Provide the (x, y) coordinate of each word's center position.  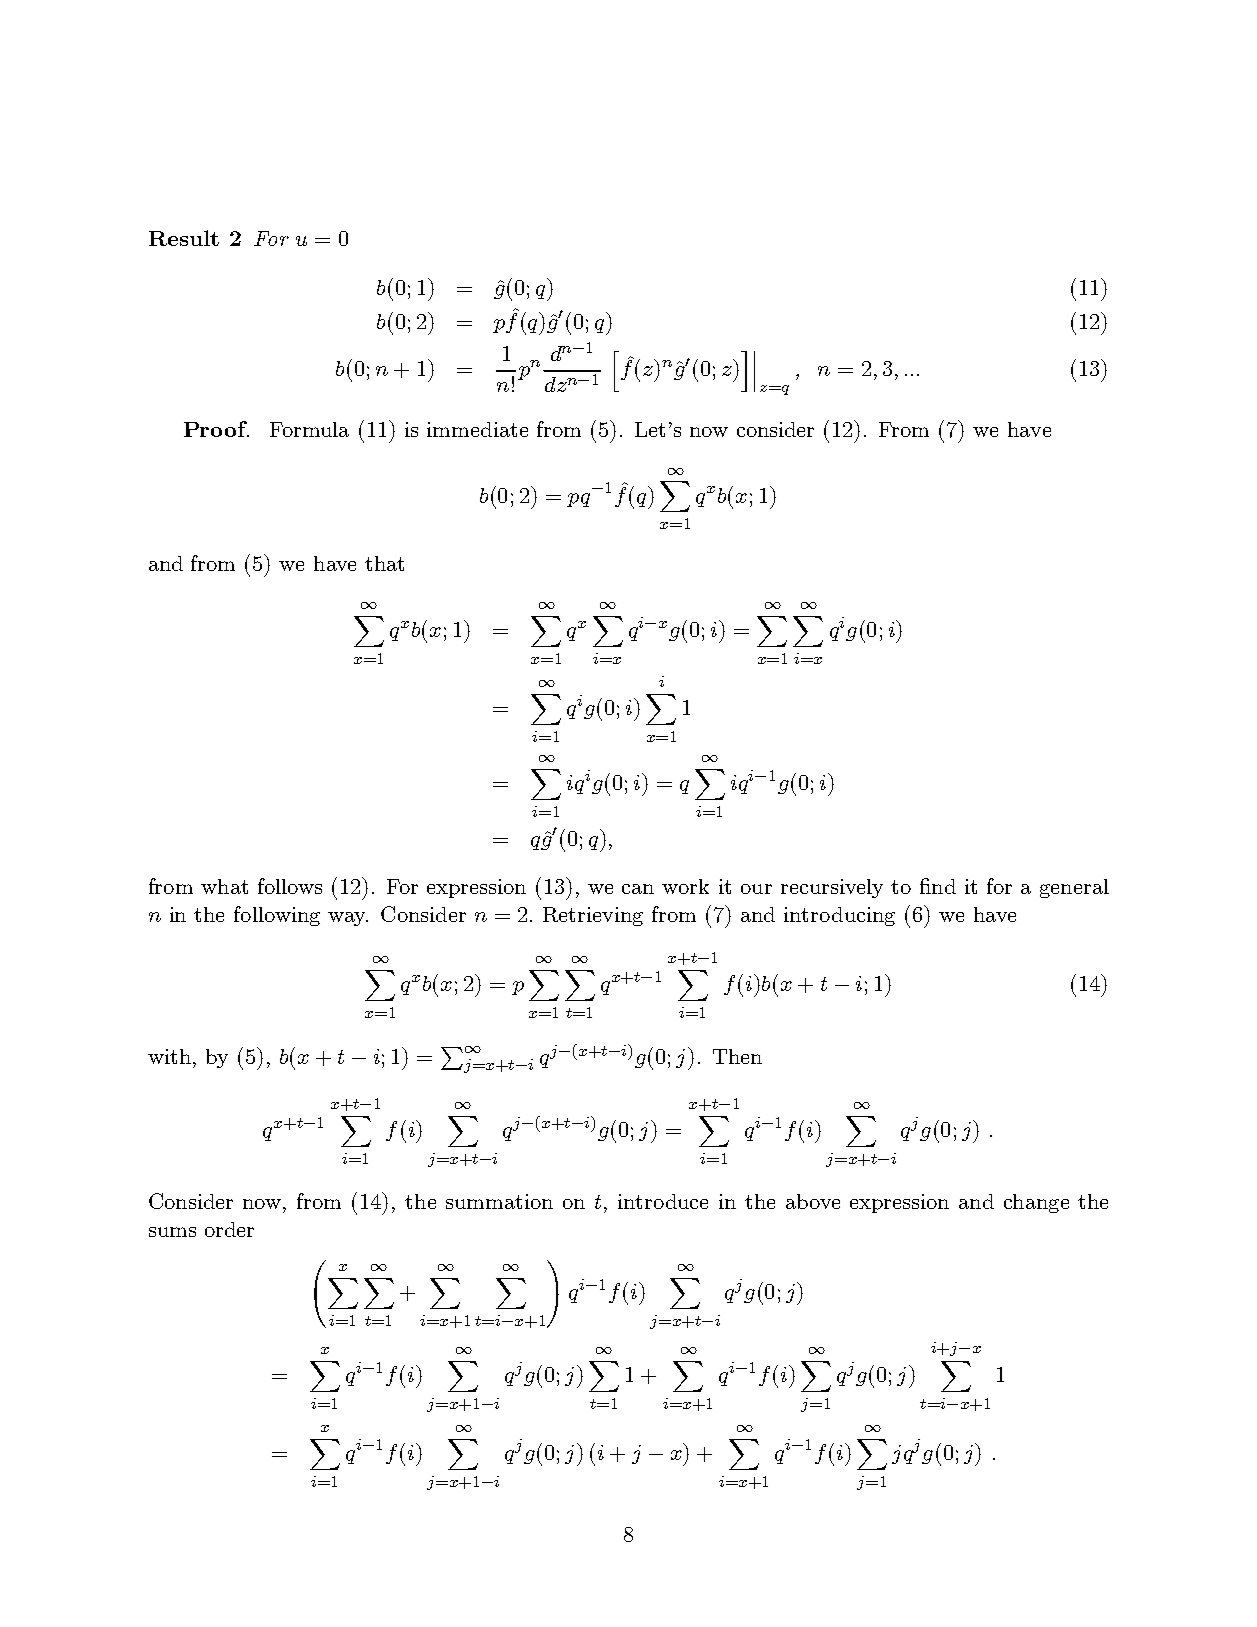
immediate (477, 429)
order (229, 1229)
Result (184, 238)
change (1036, 1203)
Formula (309, 429)
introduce (663, 1201)
